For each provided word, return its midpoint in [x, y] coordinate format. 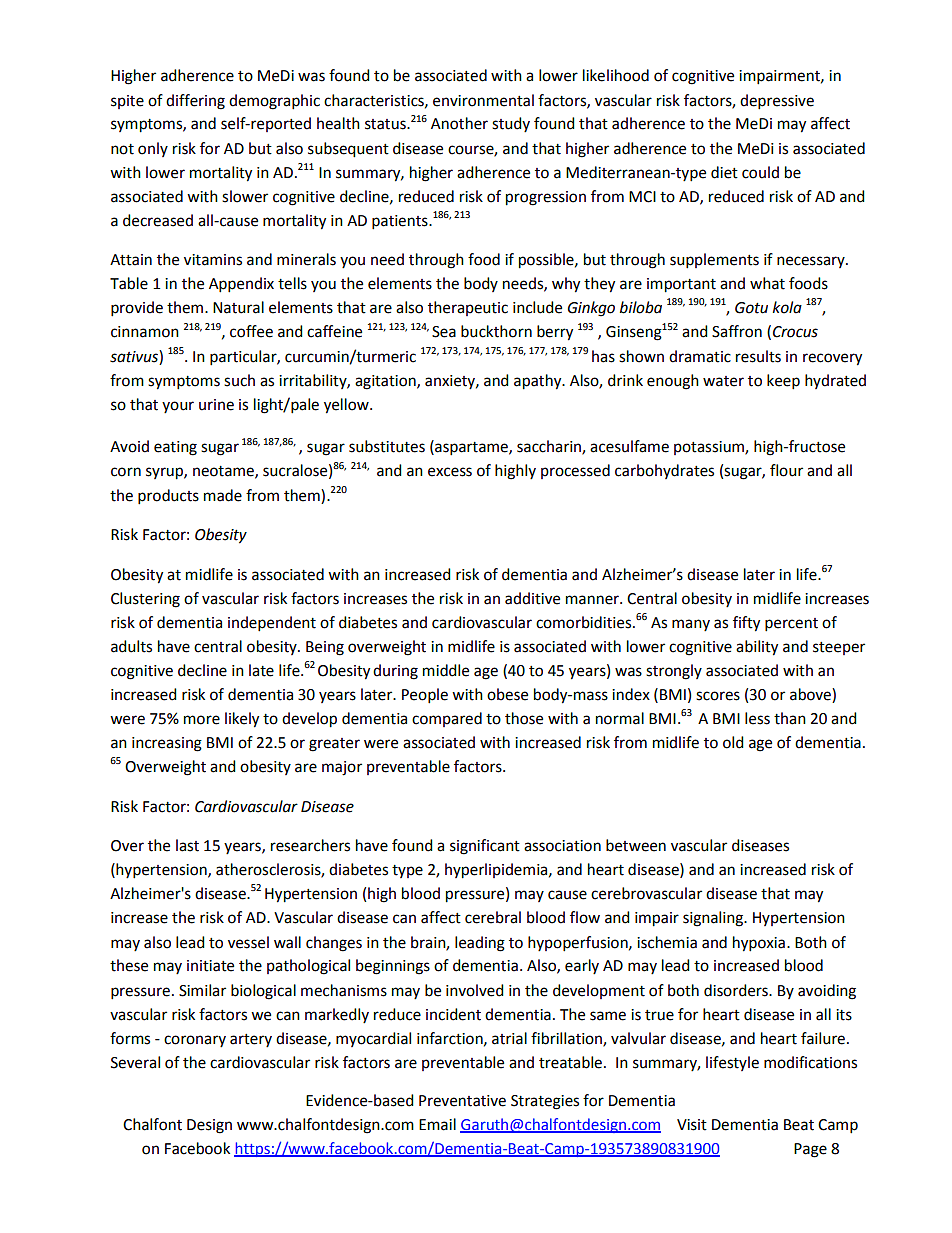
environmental [483, 100]
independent [272, 624]
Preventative [462, 1101]
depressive [777, 102]
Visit [692, 1125]
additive [532, 598]
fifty [746, 624]
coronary [195, 1041]
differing [195, 102]
